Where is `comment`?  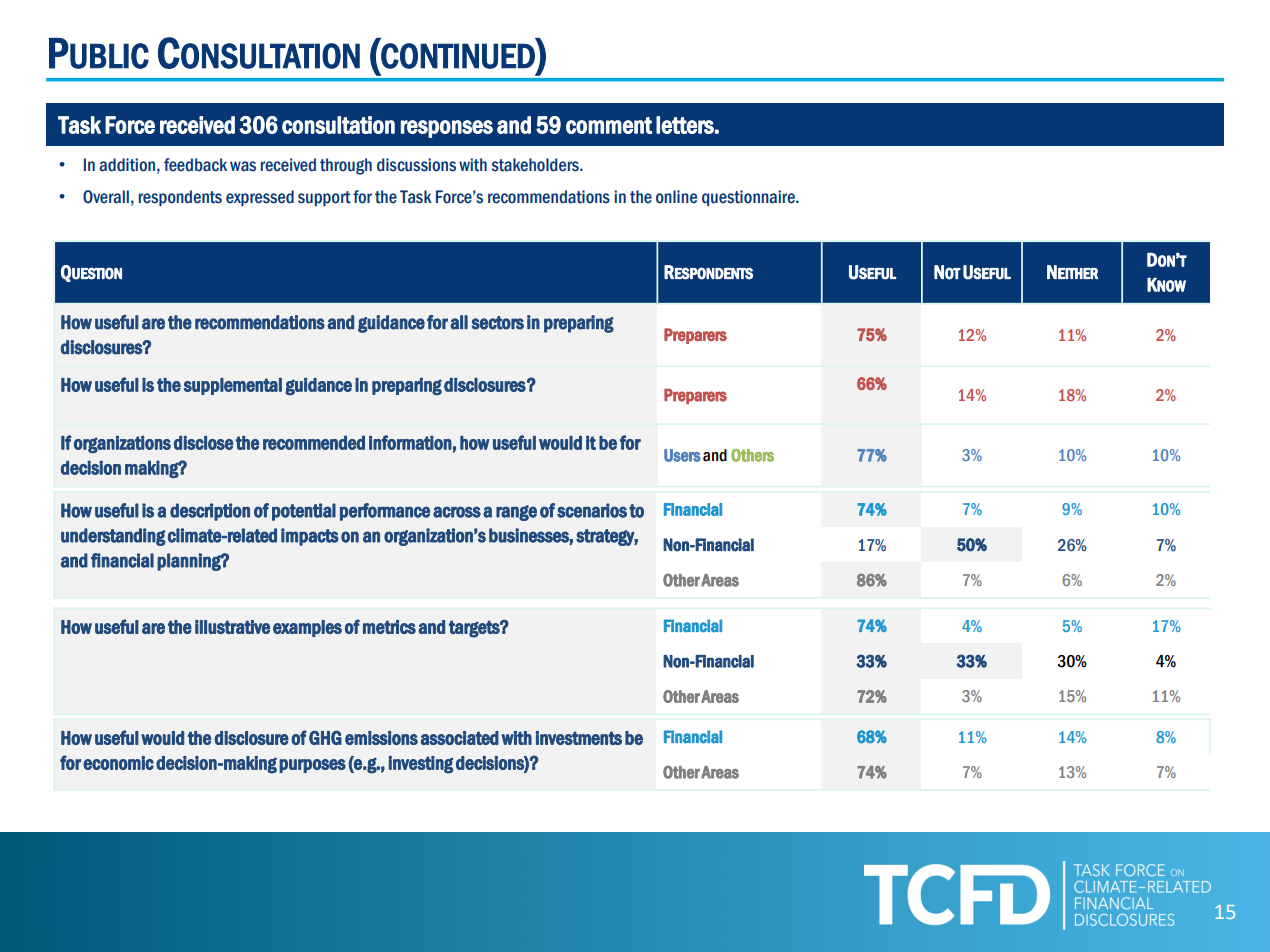
comment is located at coordinates (609, 125).
